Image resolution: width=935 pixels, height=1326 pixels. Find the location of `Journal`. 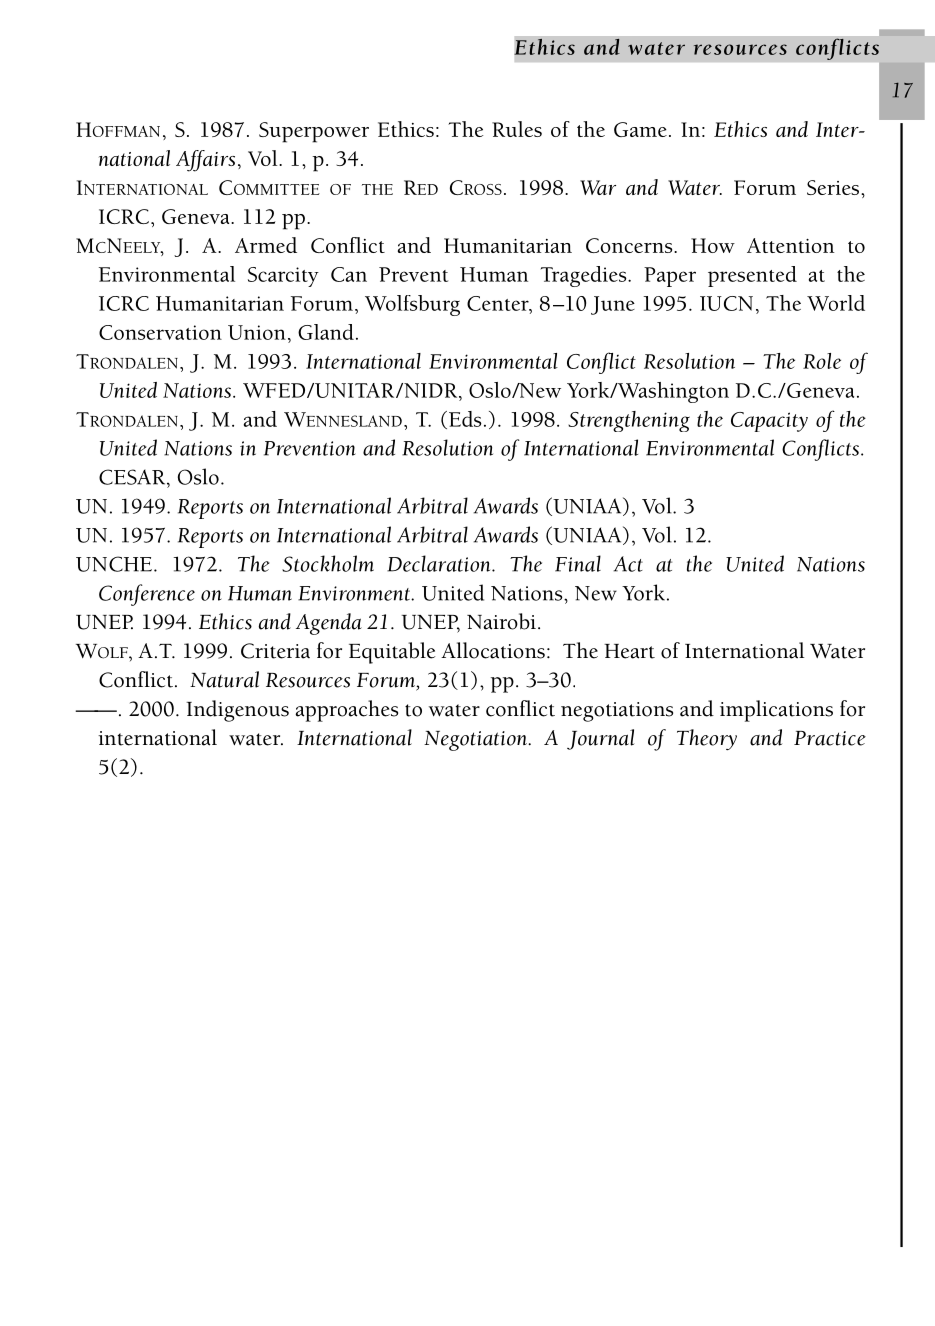

Journal is located at coordinates (601, 739).
